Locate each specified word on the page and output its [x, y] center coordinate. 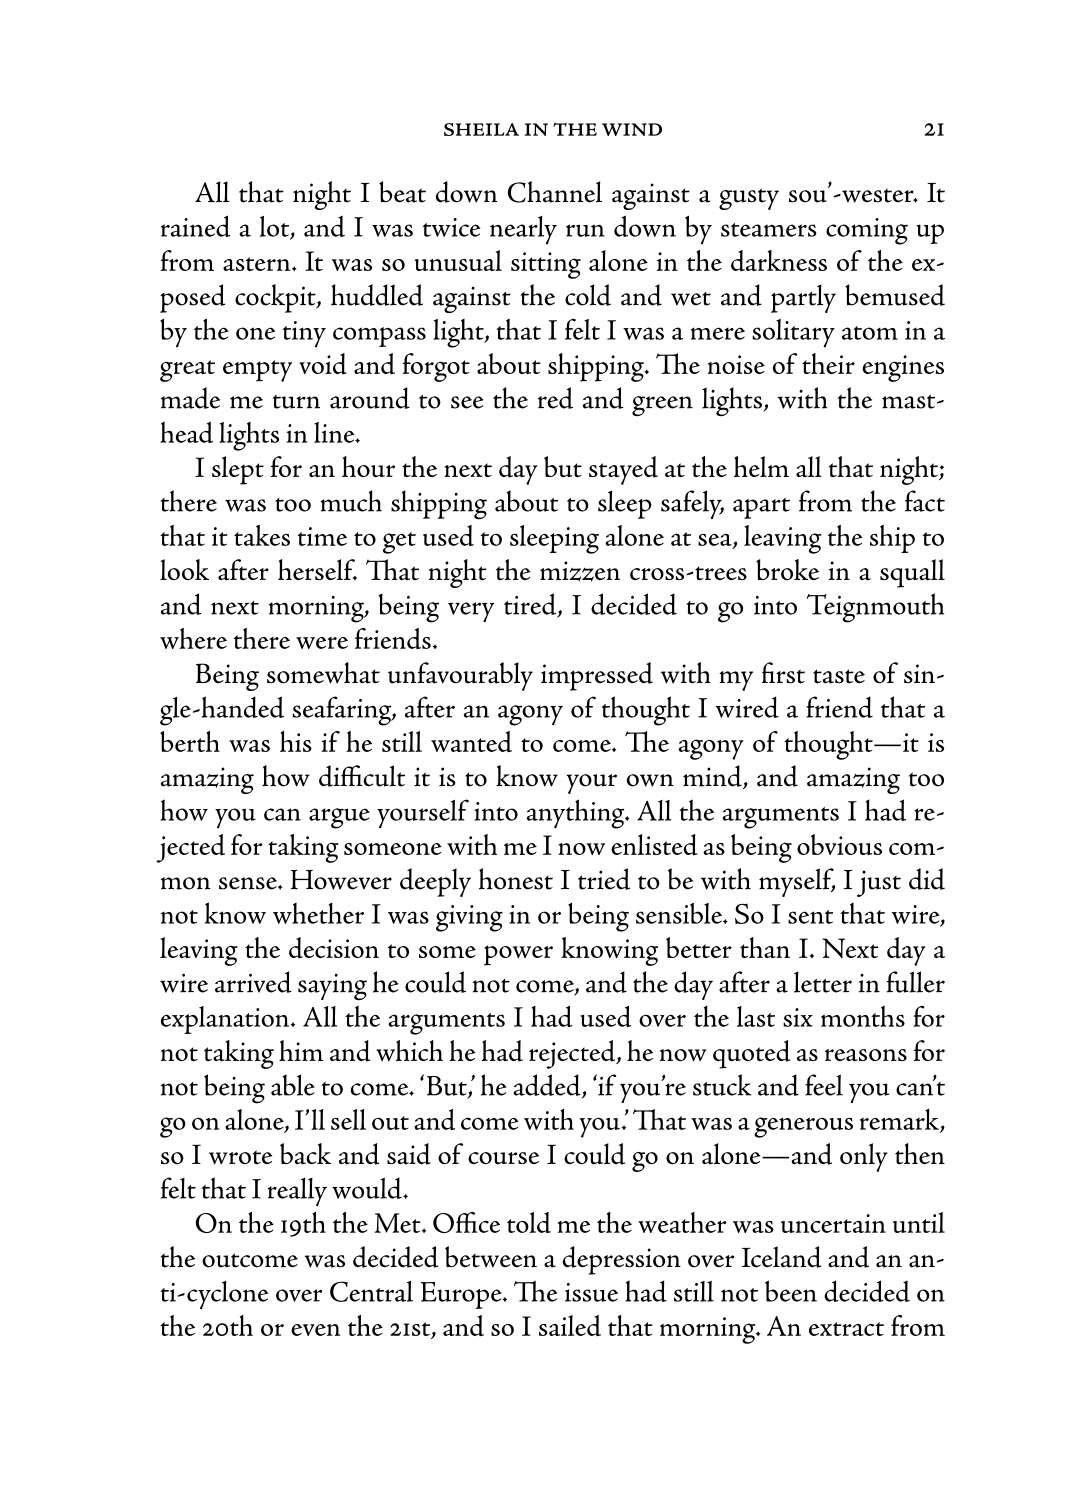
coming [867, 231]
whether [318, 913]
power [518, 955]
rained [195, 226]
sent [810, 917]
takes [262, 535]
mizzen [580, 571]
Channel [555, 192]
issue [591, 1292]
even [315, 1330]
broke [787, 569]
